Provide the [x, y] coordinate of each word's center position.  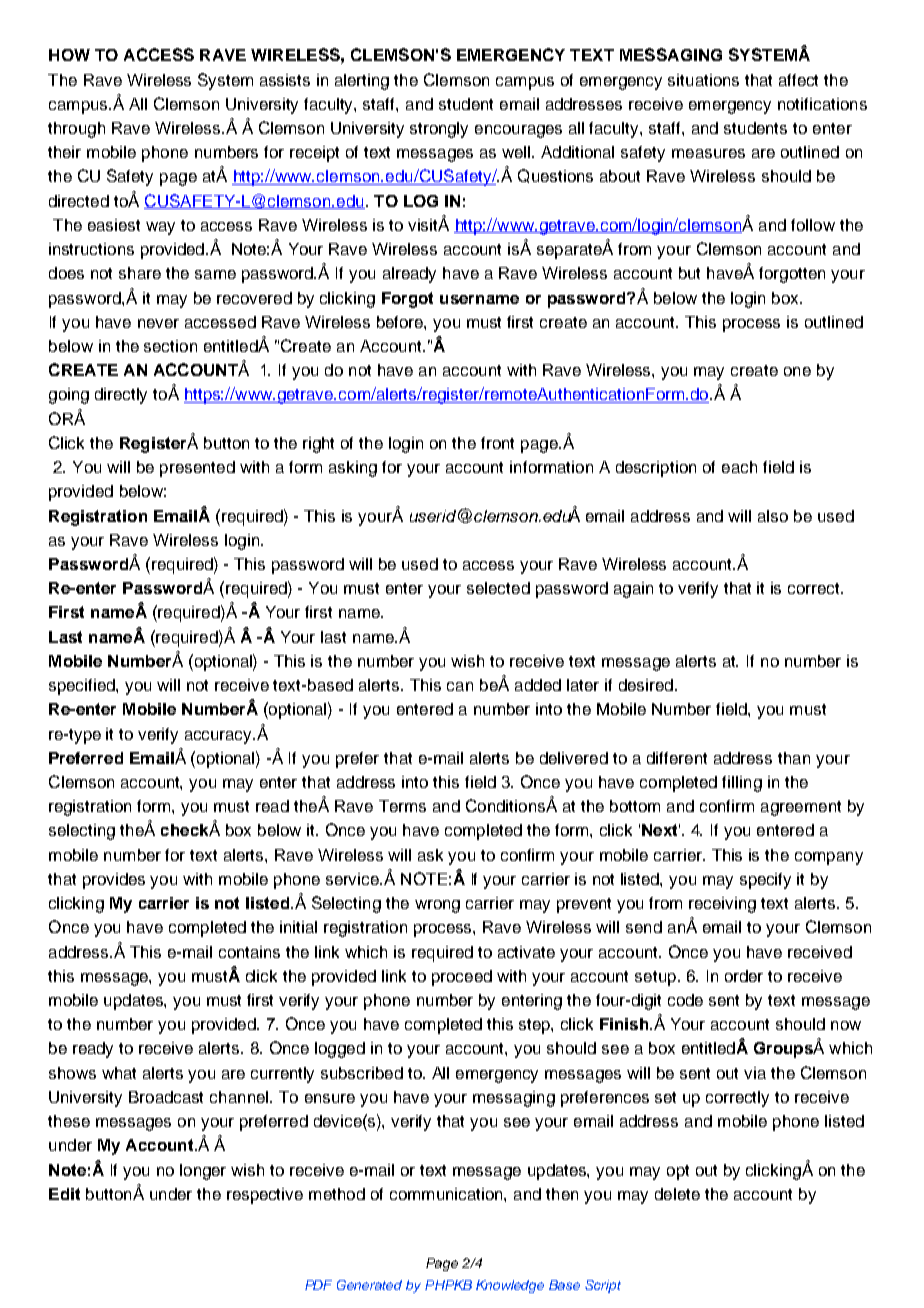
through [76, 130]
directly [121, 396]
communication [447, 1194]
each [739, 467]
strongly [439, 130]
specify [765, 881]
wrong [437, 906]
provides [114, 881]
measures [708, 153]
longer [203, 1172]
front [497, 443]
